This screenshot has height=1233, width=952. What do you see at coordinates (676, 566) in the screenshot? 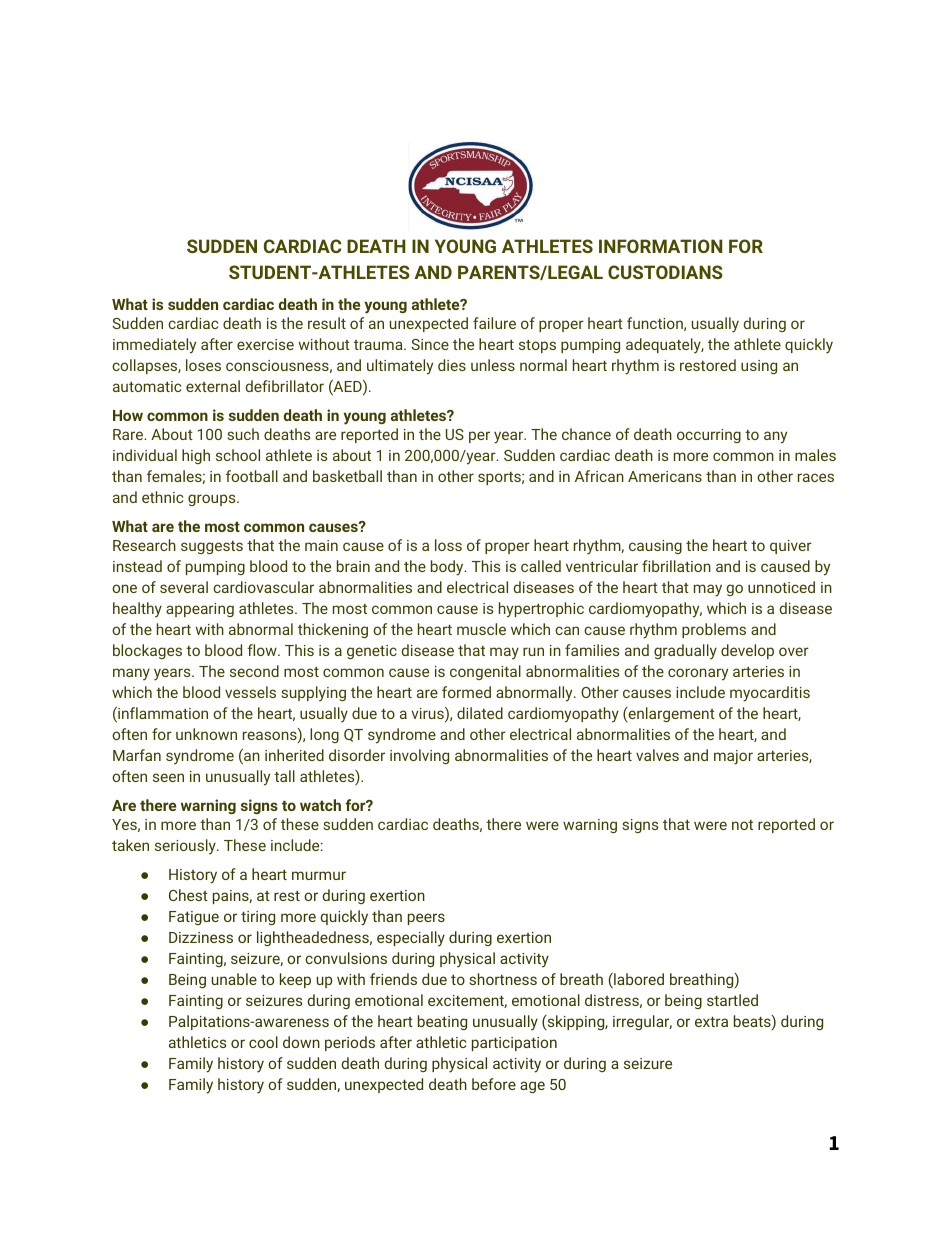
I see `fibrillation` at bounding box center [676, 566].
